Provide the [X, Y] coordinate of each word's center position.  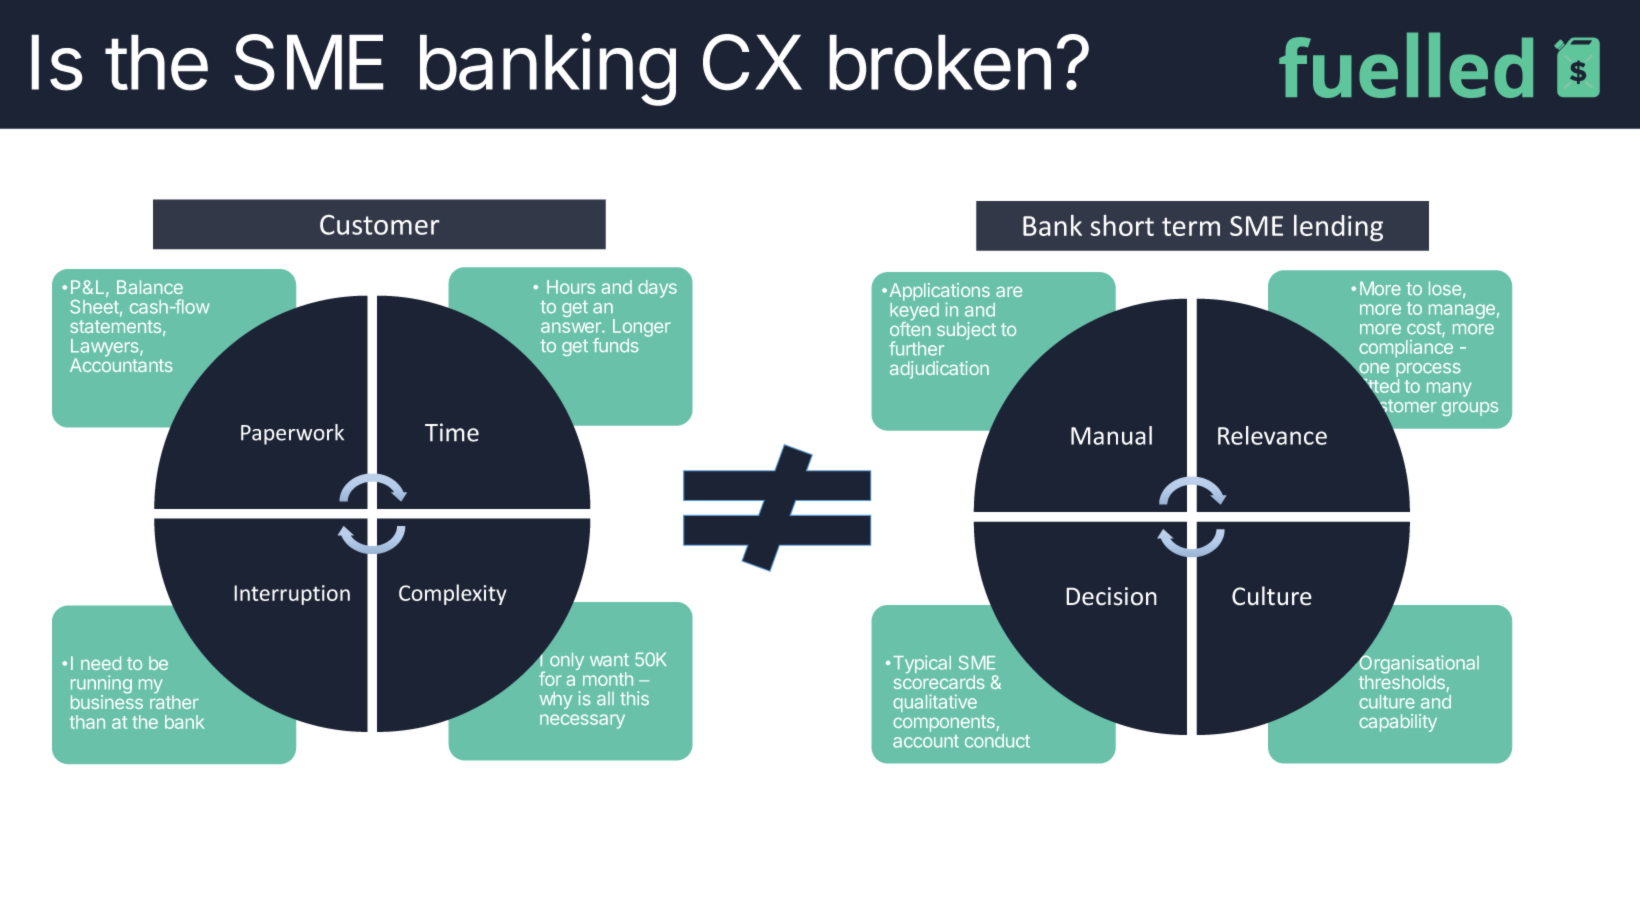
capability [1398, 723]
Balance [150, 287]
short [1122, 225]
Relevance [1272, 435]
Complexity [453, 594]
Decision [1111, 596]
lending [1338, 228]
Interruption [292, 595]
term [1191, 226]
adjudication [939, 370]
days [657, 289]
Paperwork [292, 434]
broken [940, 62]
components [945, 723]
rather [174, 701]
